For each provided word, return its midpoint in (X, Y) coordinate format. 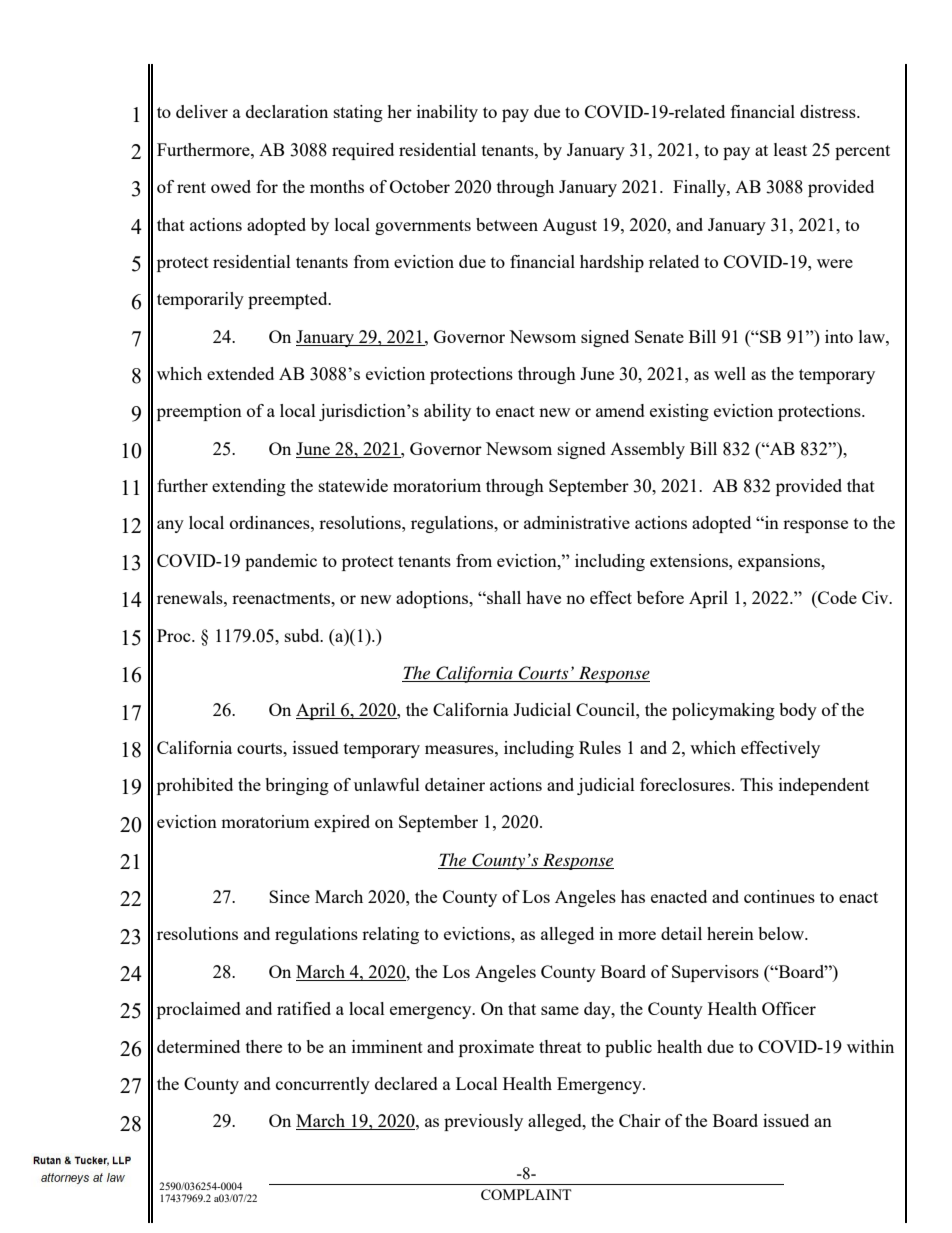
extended (240, 373)
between (507, 224)
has (633, 896)
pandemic (281, 562)
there (264, 1046)
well (730, 373)
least (790, 149)
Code (836, 597)
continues (779, 896)
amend (620, 410)
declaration (287, 111)
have (543, 597)
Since (289, 896)
